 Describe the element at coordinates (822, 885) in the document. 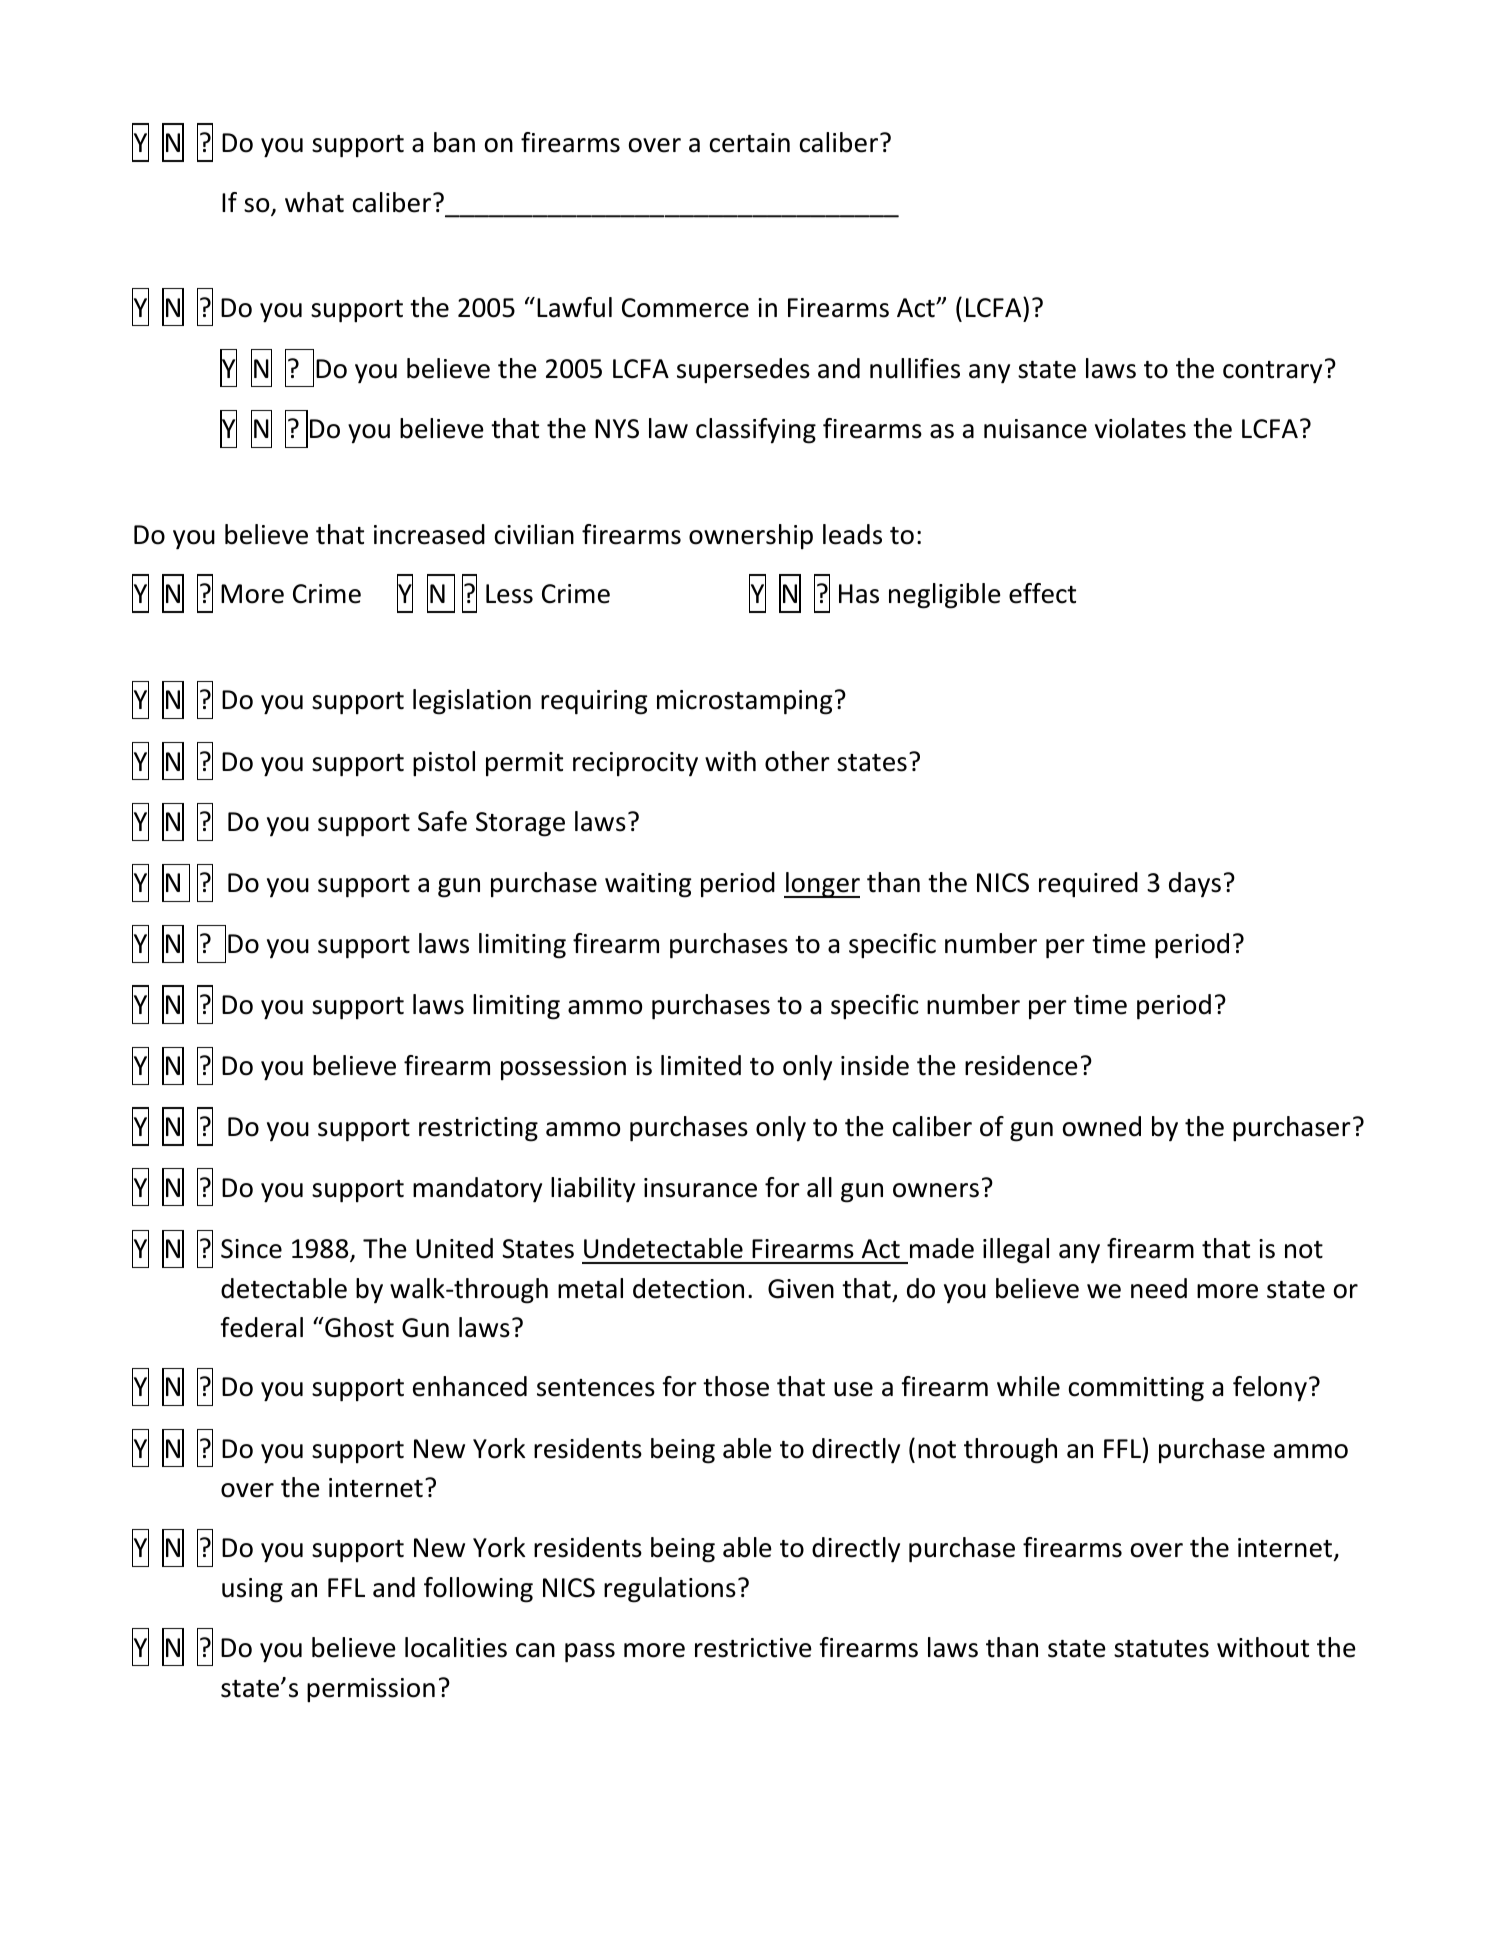

I see `longer` at that location.
